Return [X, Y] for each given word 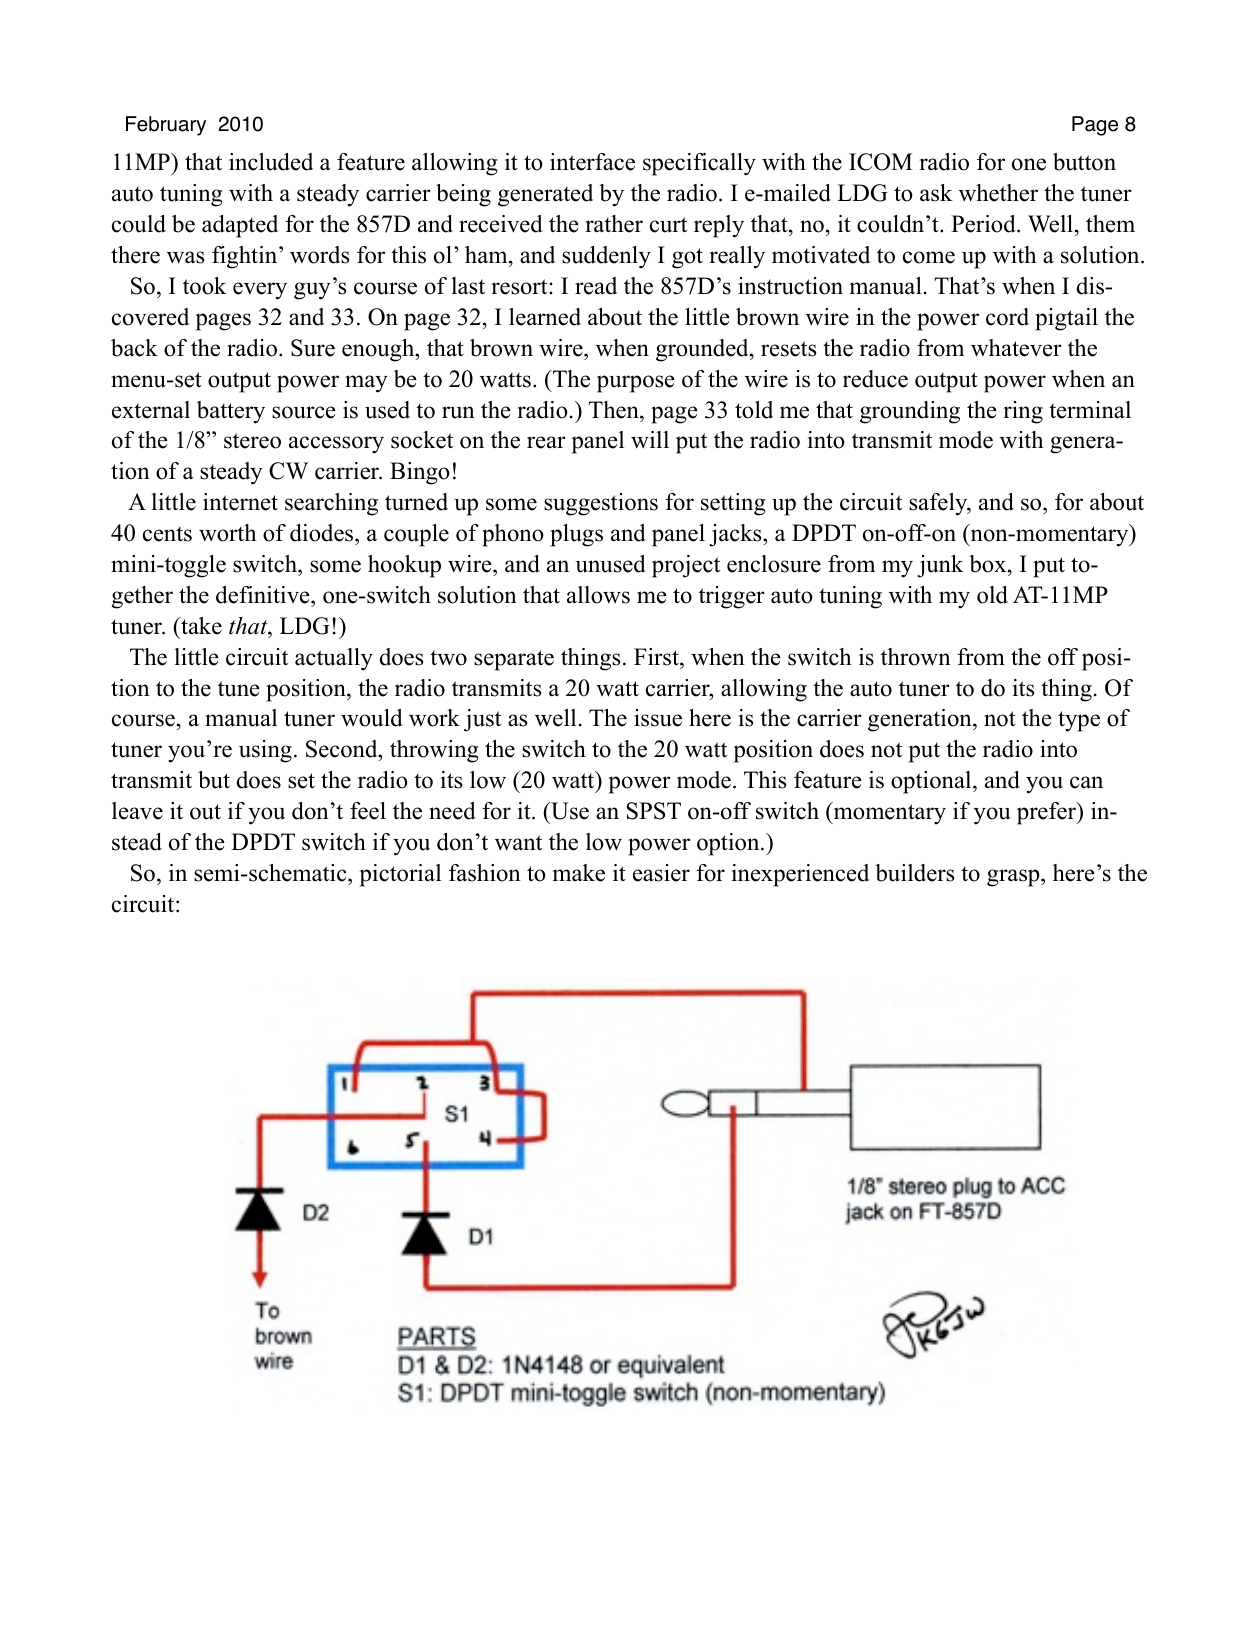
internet [240, 502]
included [271, 162]
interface [592, 162]
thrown [916, 657]
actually [334, 659]
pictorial [400, 875]
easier [661, 873]
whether [998, 193]
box [989, 564]
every [260, 291]
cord [1007, 317]
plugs [576, 535]
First [657, 657]
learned [545, 317]
